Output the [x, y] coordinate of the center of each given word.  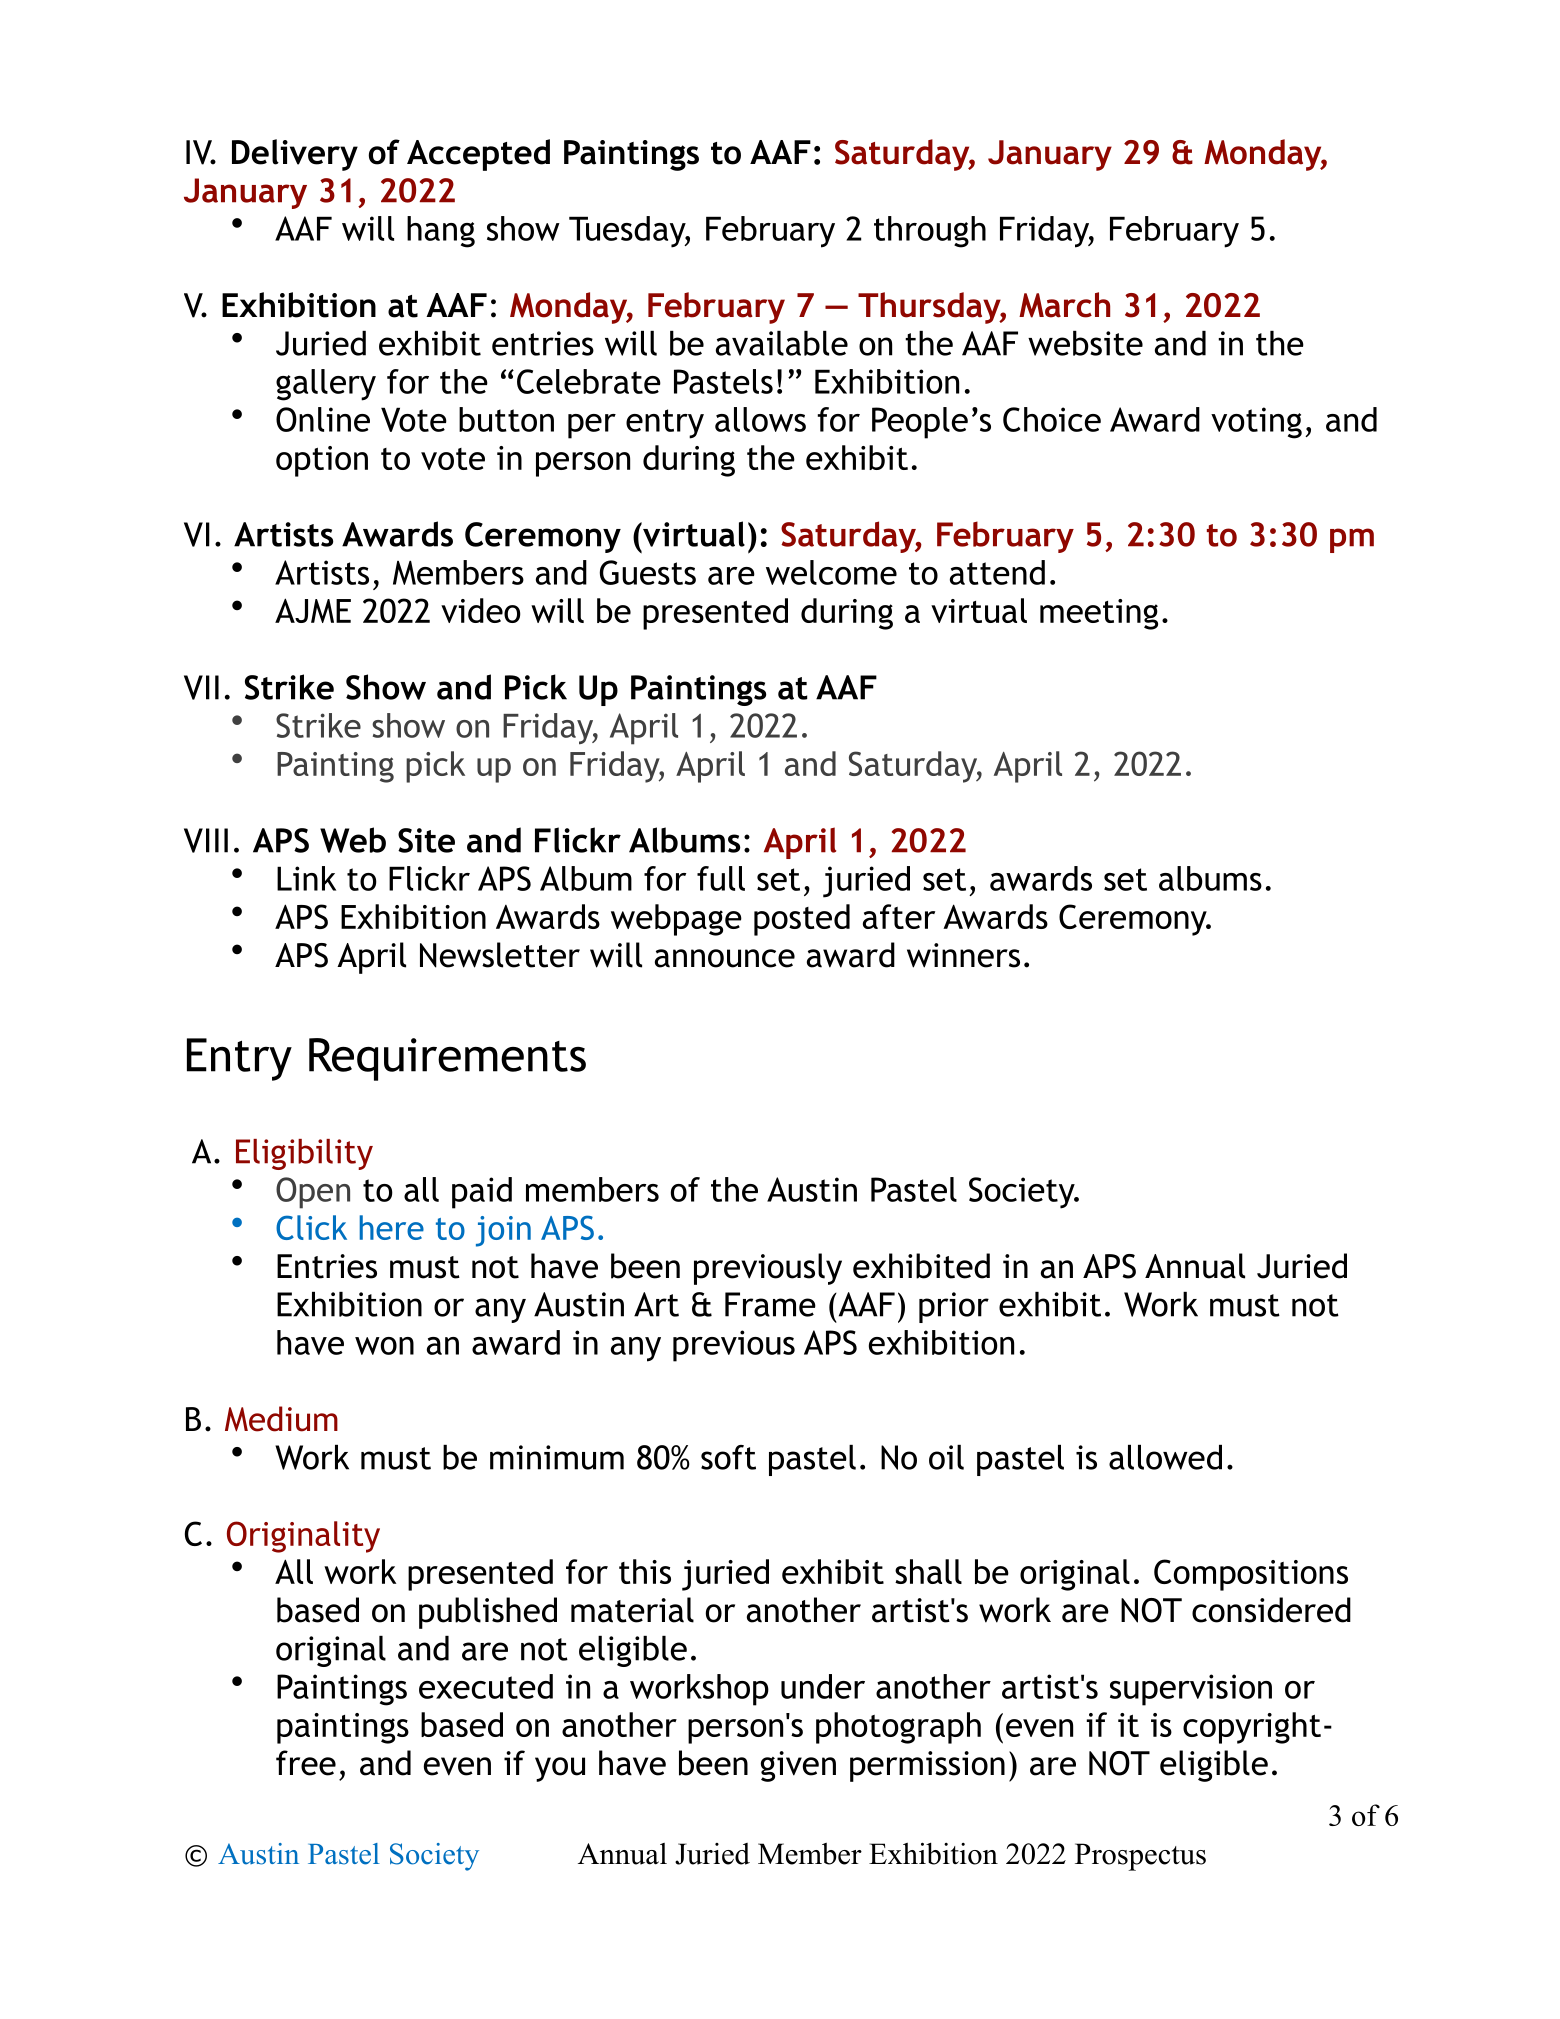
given [798, 1766]
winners [963, 955]
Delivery [295, 155]
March [1064, 305]
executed [486, 1686]
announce [725, 958]
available [782, 343]
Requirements [447, 1059]
